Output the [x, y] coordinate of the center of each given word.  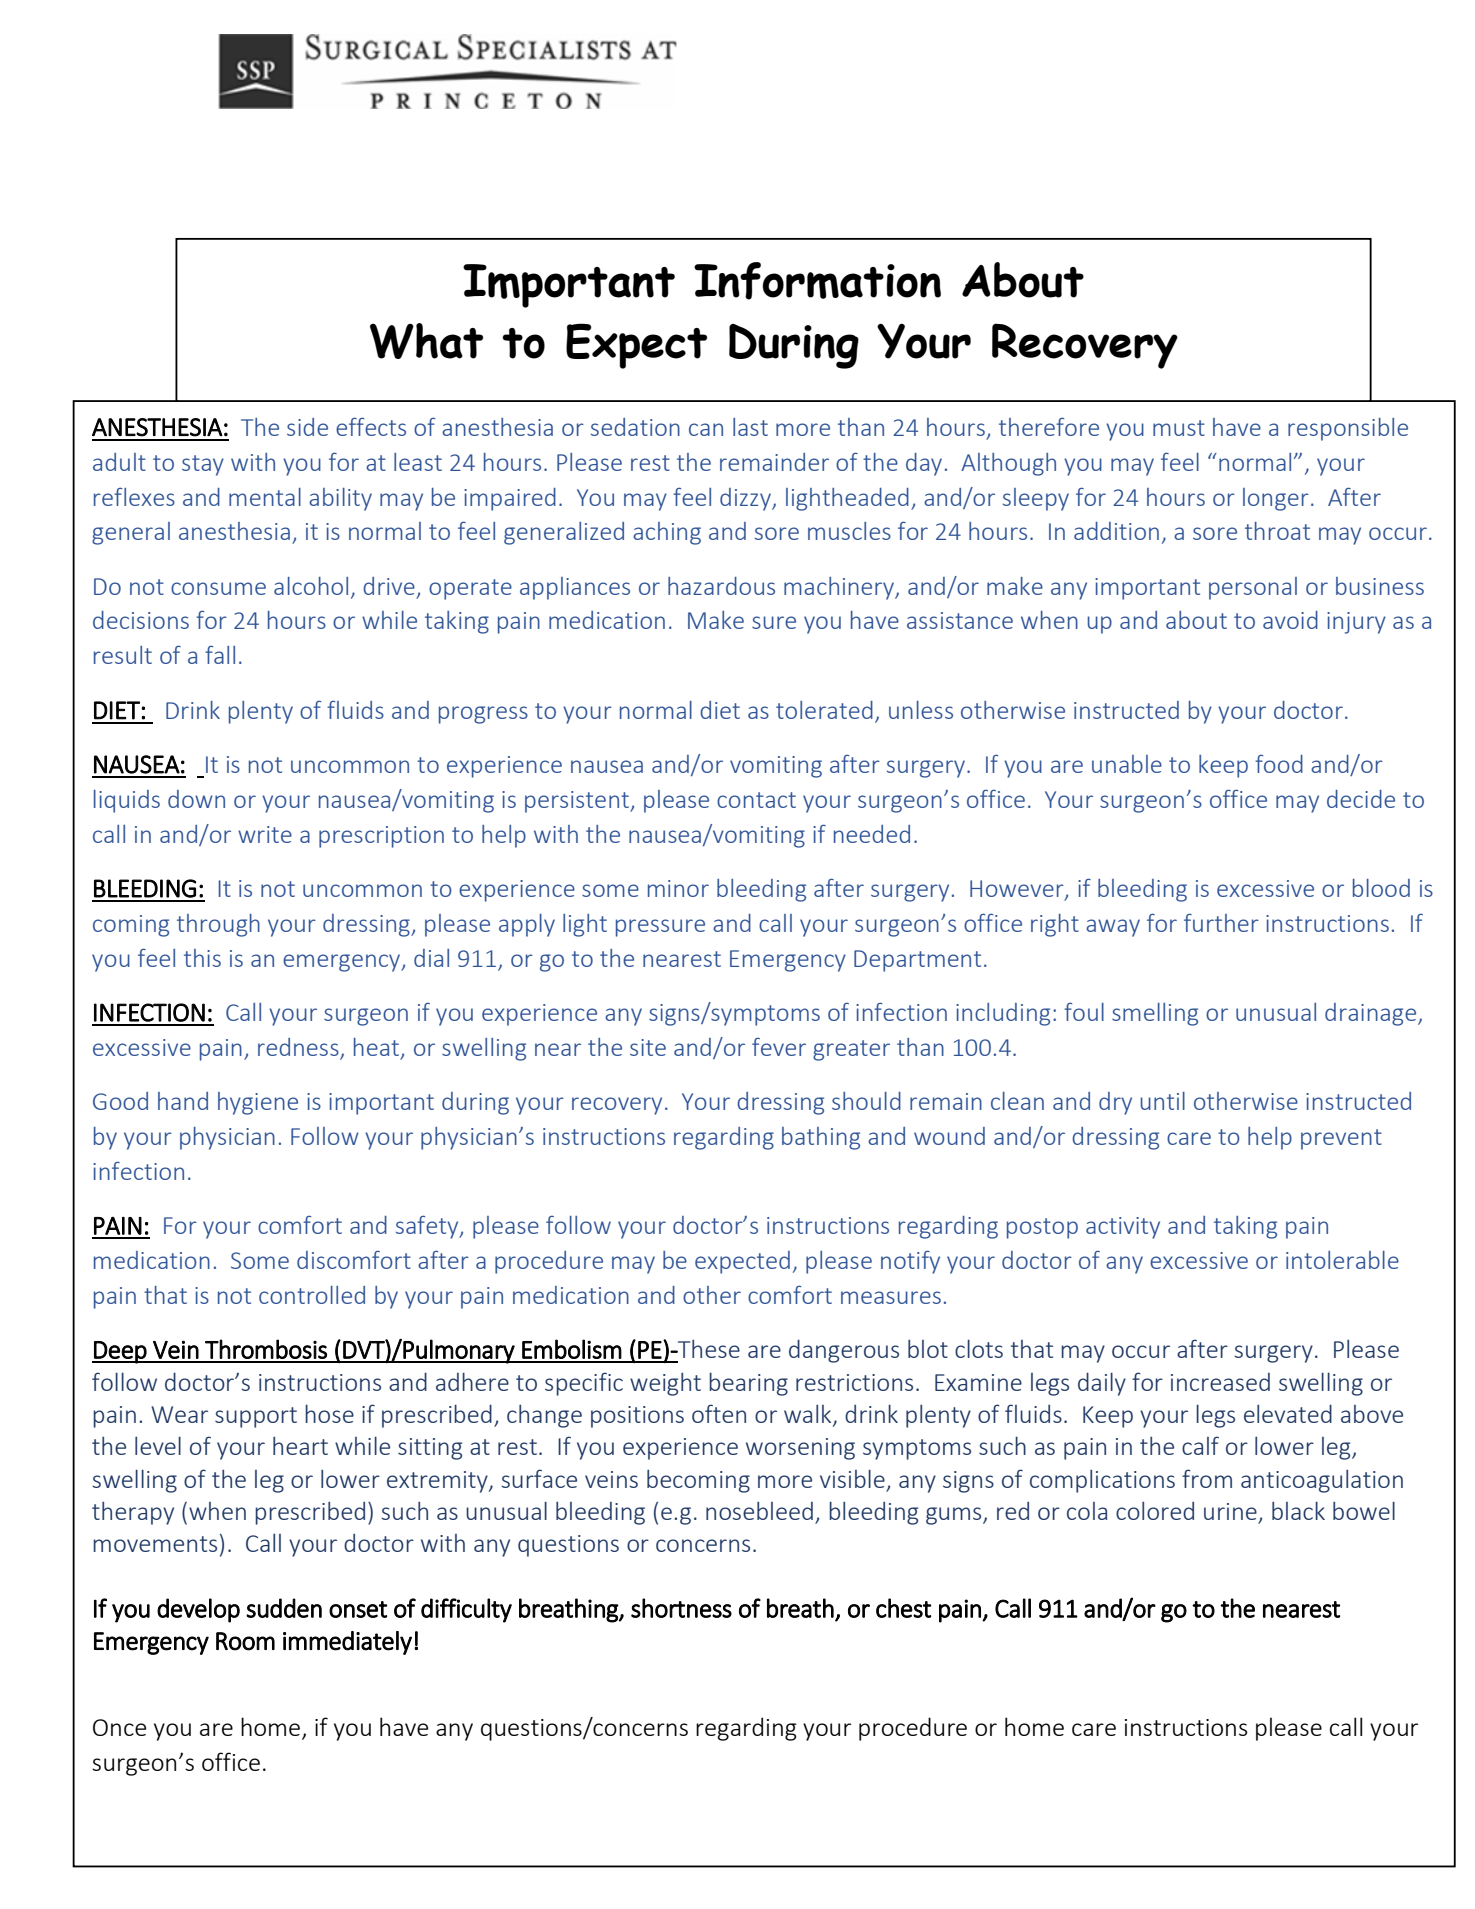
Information [817, 281]
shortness [681, 1608]
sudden [284, 1608]
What [426, 341]
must [1179, 428]
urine [1230, 1511]
